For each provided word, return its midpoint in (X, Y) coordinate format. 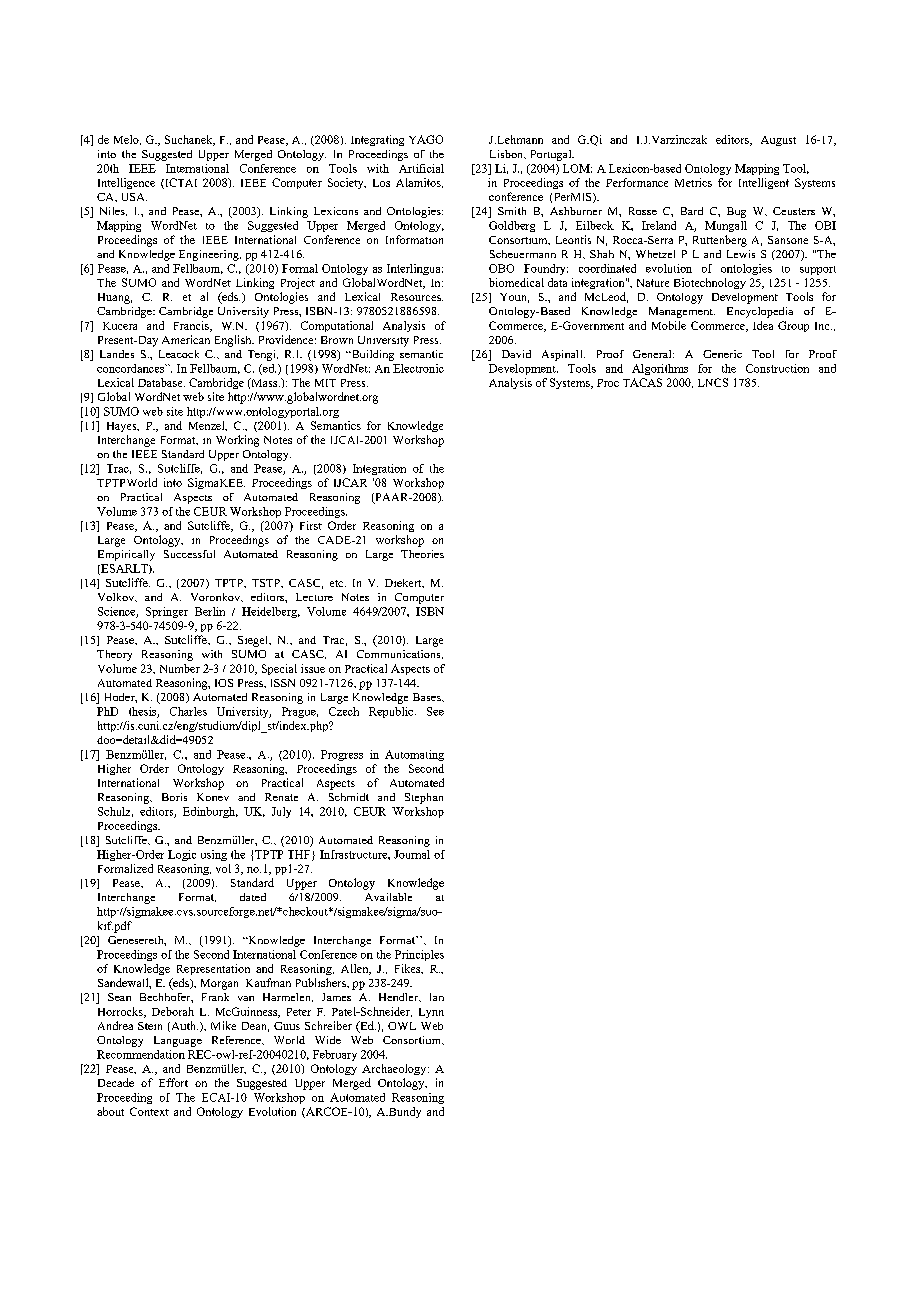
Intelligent (764, 183)
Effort (173, 1082)
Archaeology (395, 1069)
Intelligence (126, 183)
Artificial (421, 168)
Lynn (431, 1013)
